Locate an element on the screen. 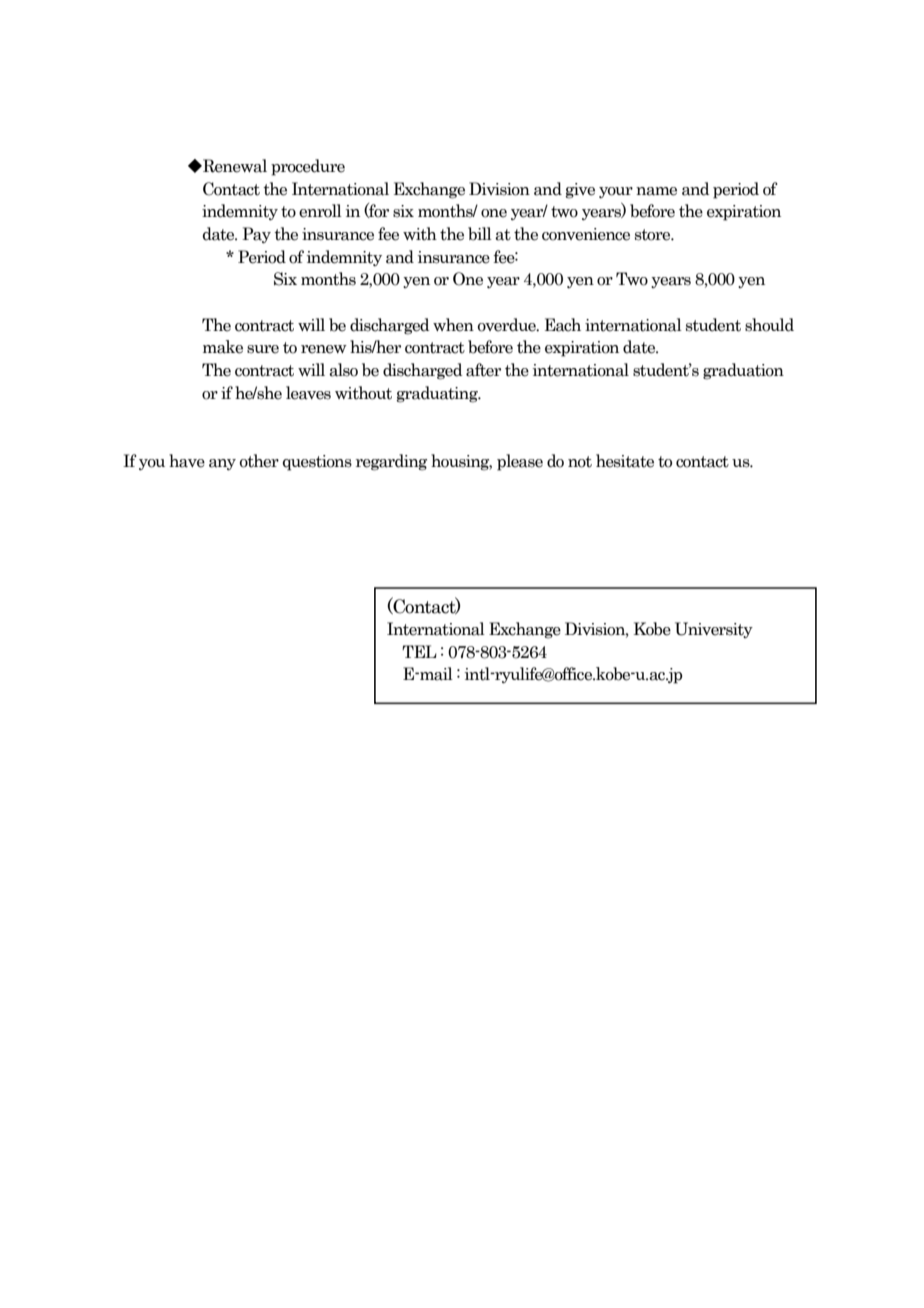 This screenshot has height=1308, width=924. give is located at coordinates (580, 191).
